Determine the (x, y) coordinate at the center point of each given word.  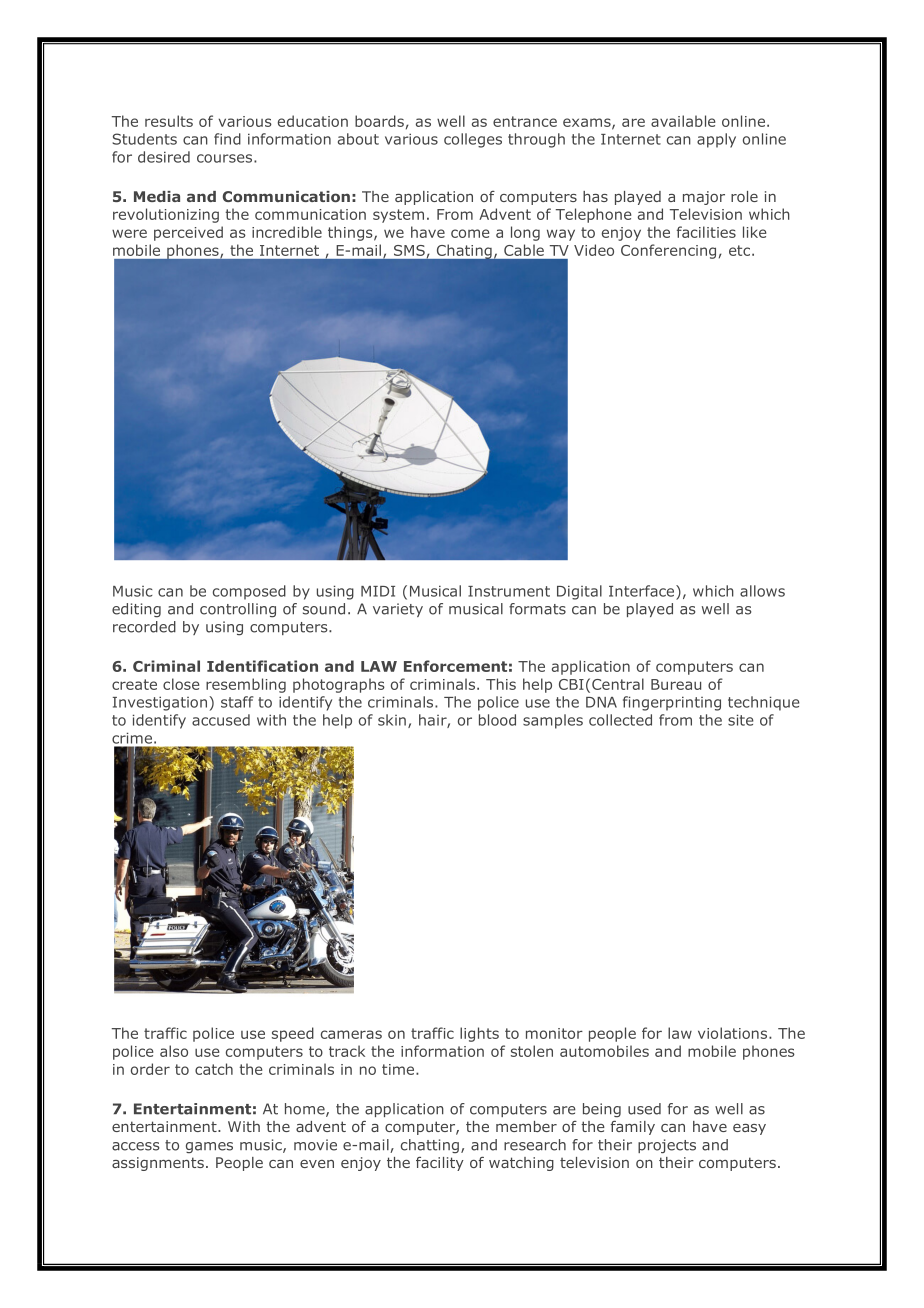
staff (237, 702)
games (209, 1147)
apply (716, 140)
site (741, 720)
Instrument (509, 591)
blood (497, 720)
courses (226, 158)
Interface (643, 591)
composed (249, 592)
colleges (473, 140)
